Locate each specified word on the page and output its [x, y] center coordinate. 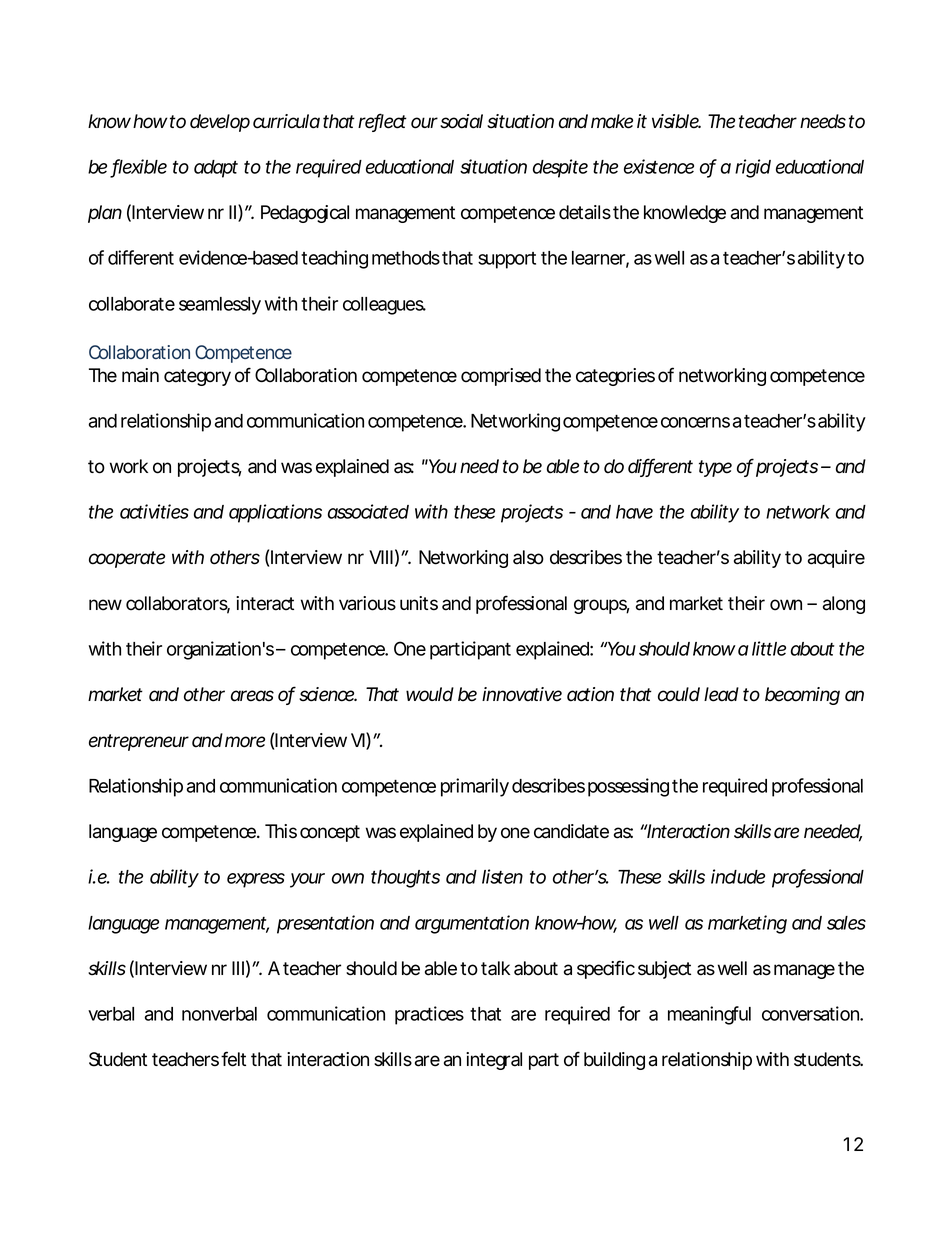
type [715, 468]
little [769, 648]
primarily [475, 787]
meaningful [709, 1015]
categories [615, 377]
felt [233, 1059]
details [585, 212]
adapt [216, 169]
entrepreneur [139, 742]
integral [494, 1061]
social [461, 121]
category [197, 377]
